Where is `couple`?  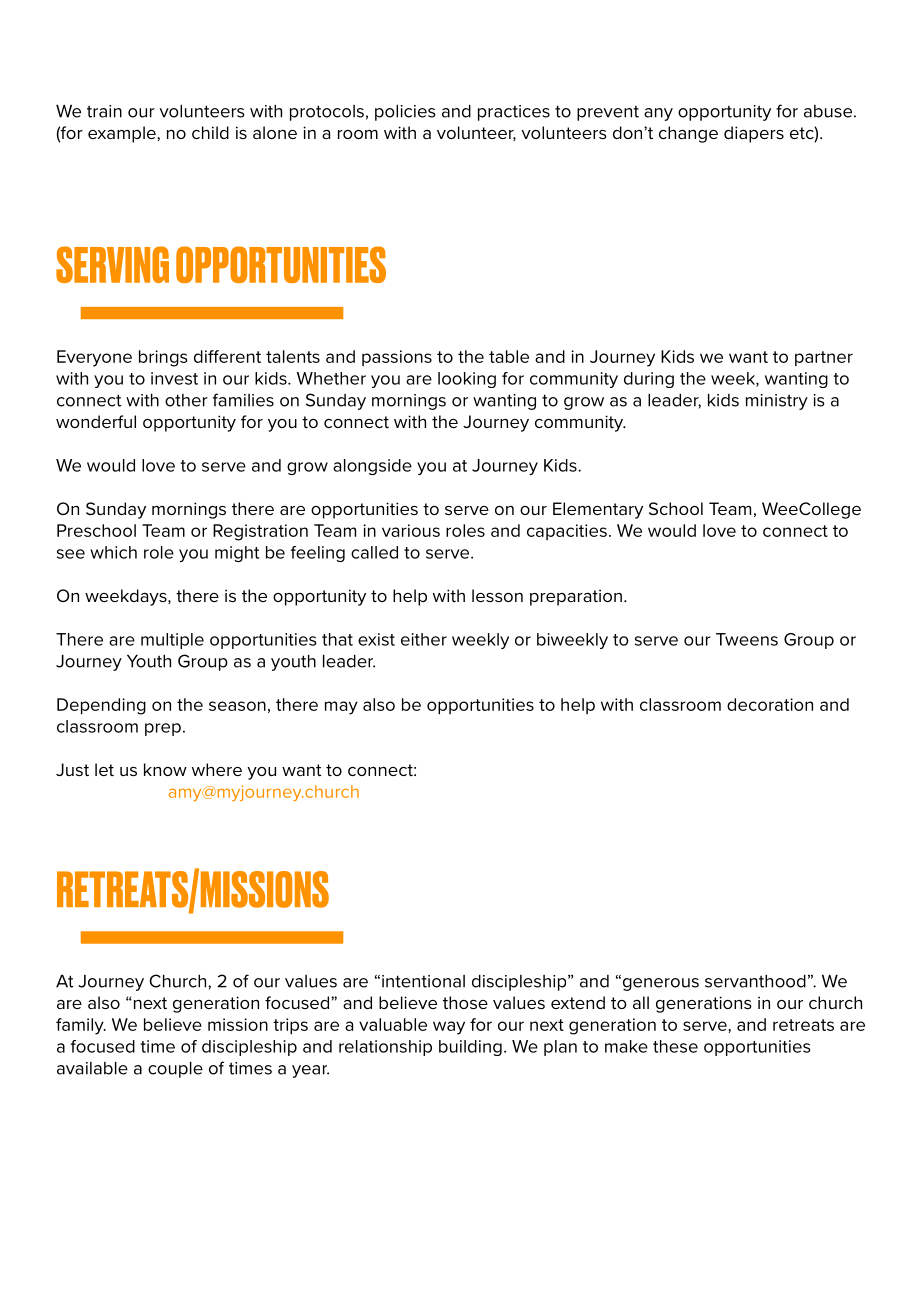 couple is located at coordinates (175, 1070).
